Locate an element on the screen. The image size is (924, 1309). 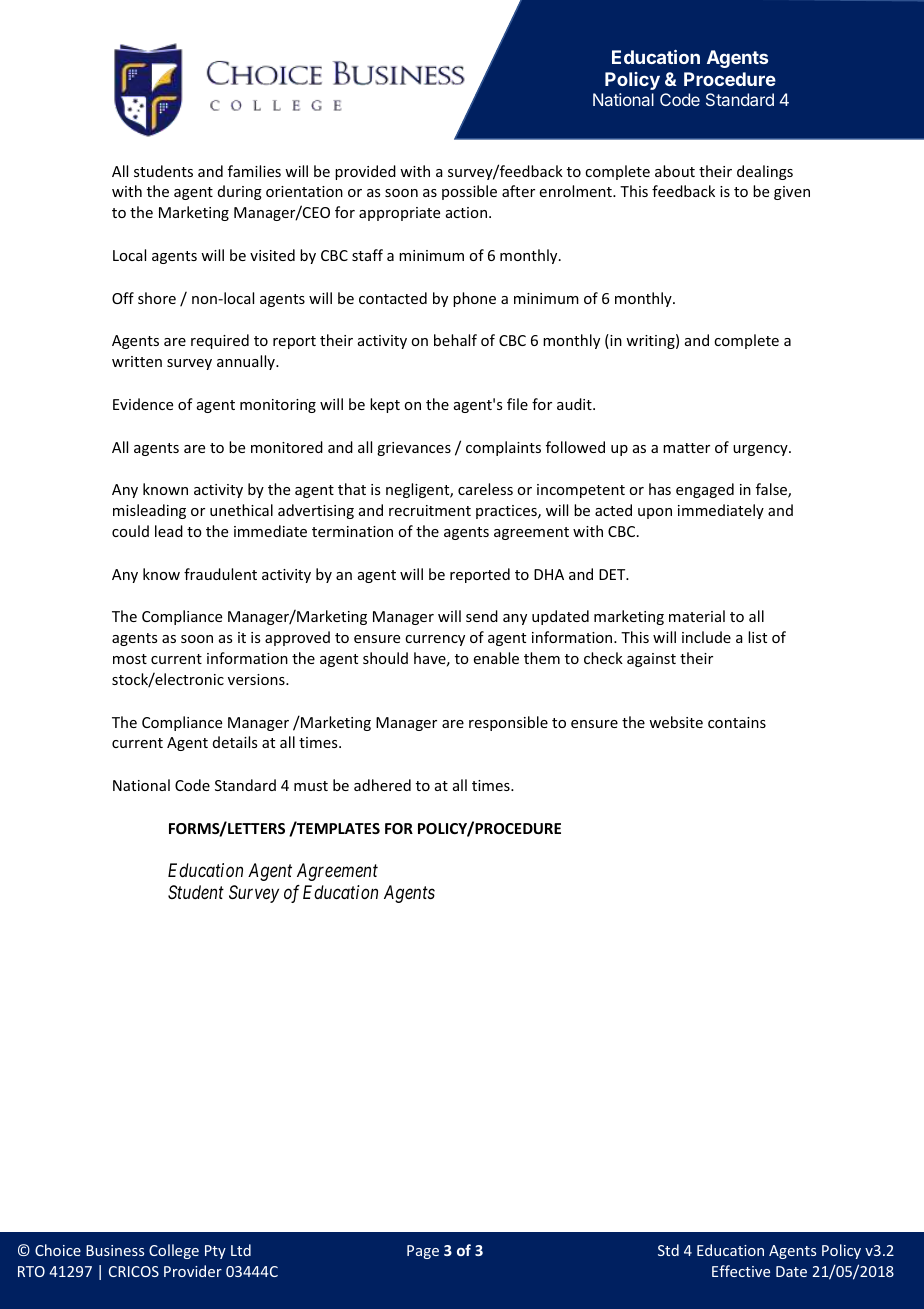
should is located at coordinates (385, 658).
